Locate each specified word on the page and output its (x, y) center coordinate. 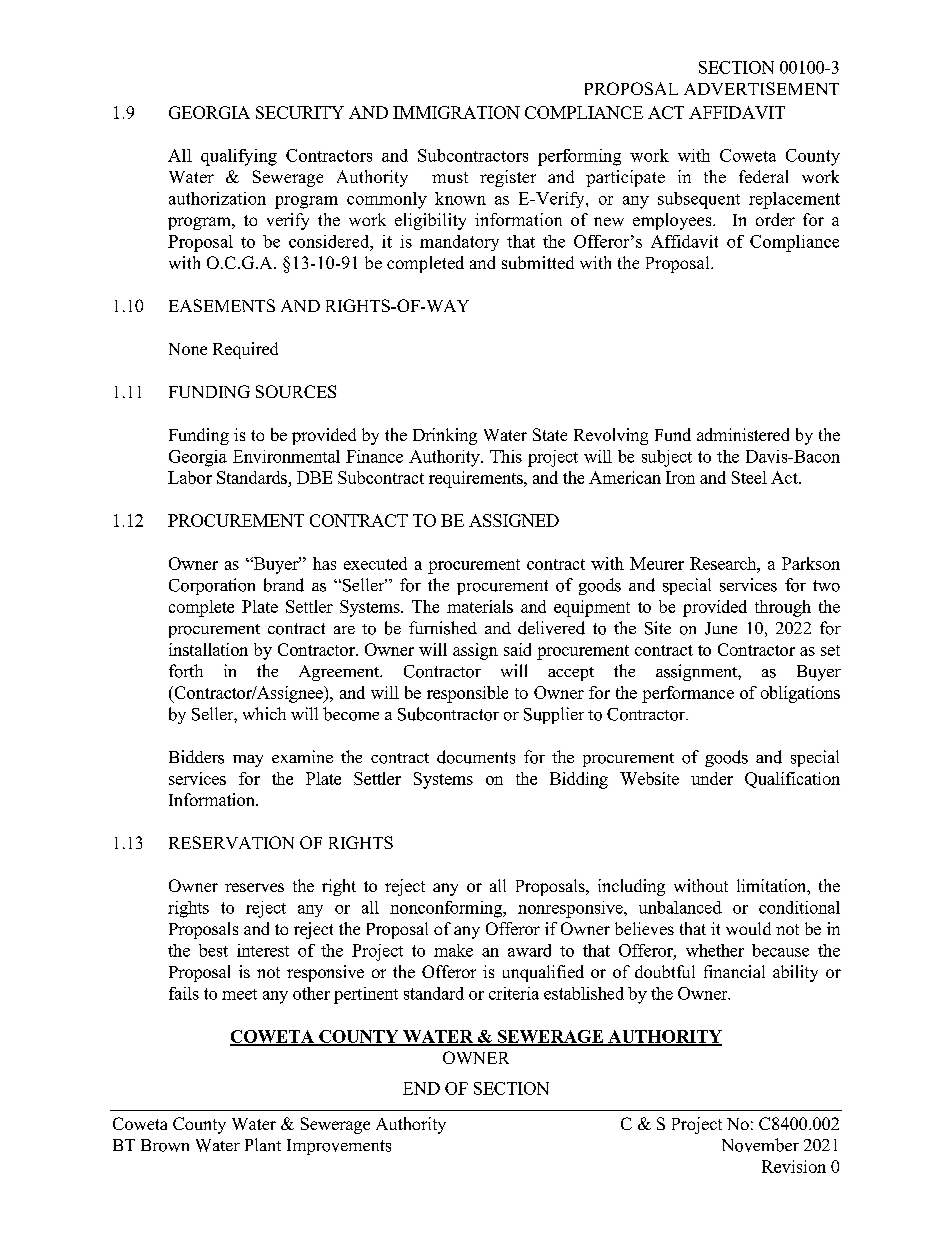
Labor (190, 477)
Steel (749, 477)
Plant (263, 1144)
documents (476, 757)
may (248, 761)
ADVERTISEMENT (761, 88)
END (421, 1088)
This (506, 456)
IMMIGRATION (456, 112)
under (712, 778)
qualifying (239, 157)
